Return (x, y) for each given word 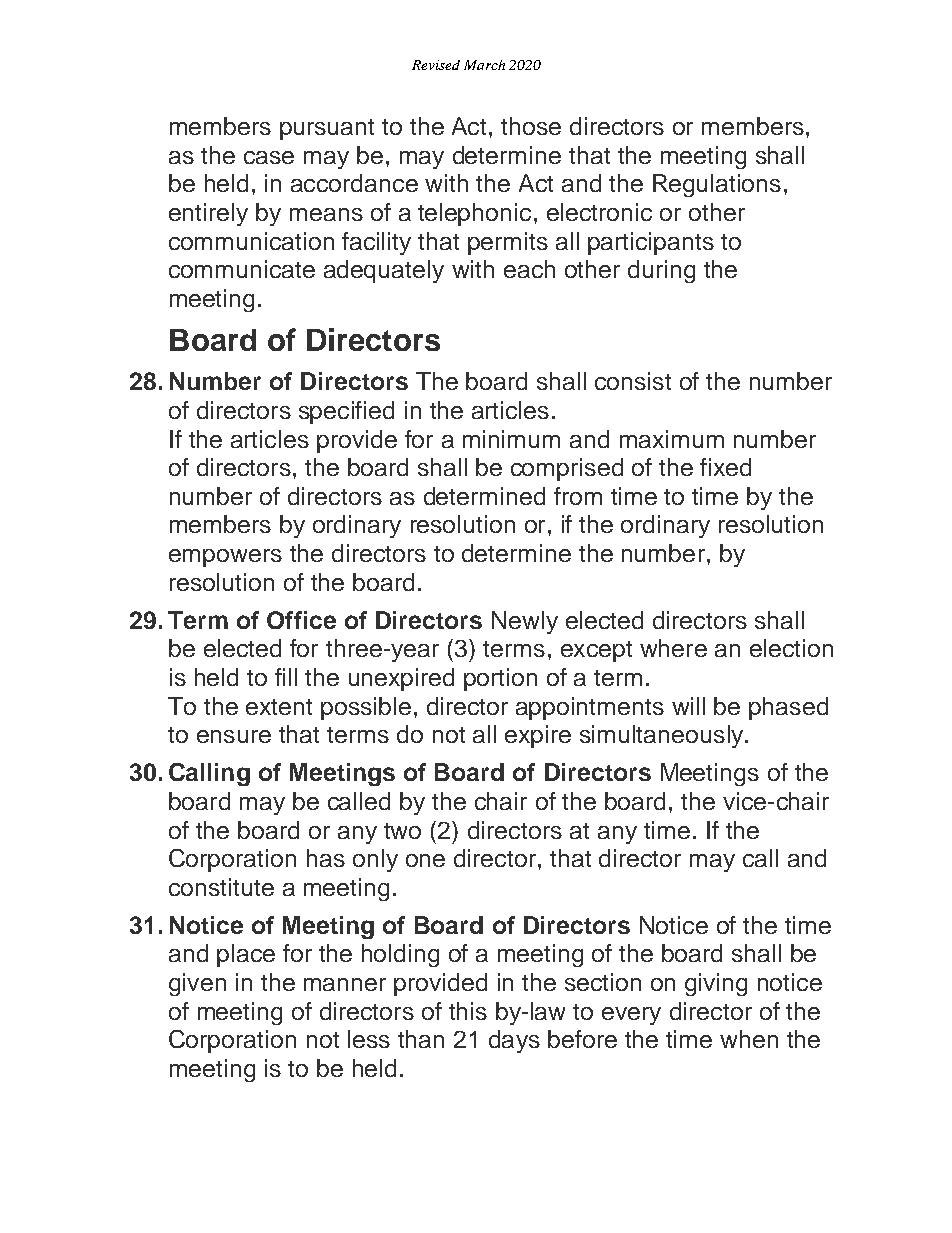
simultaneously (663, 736)
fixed (725, 467)
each (529, 269)
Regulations (717, 185)
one (425, 860)
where (673, 648)
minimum (511, 439)
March (484, 65)
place (246, 955)
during (661, 271)
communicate (242, 269)
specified (346, 412)
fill (286, 677)
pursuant (327, 129)
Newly (525, 622)
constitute (221, 887)
